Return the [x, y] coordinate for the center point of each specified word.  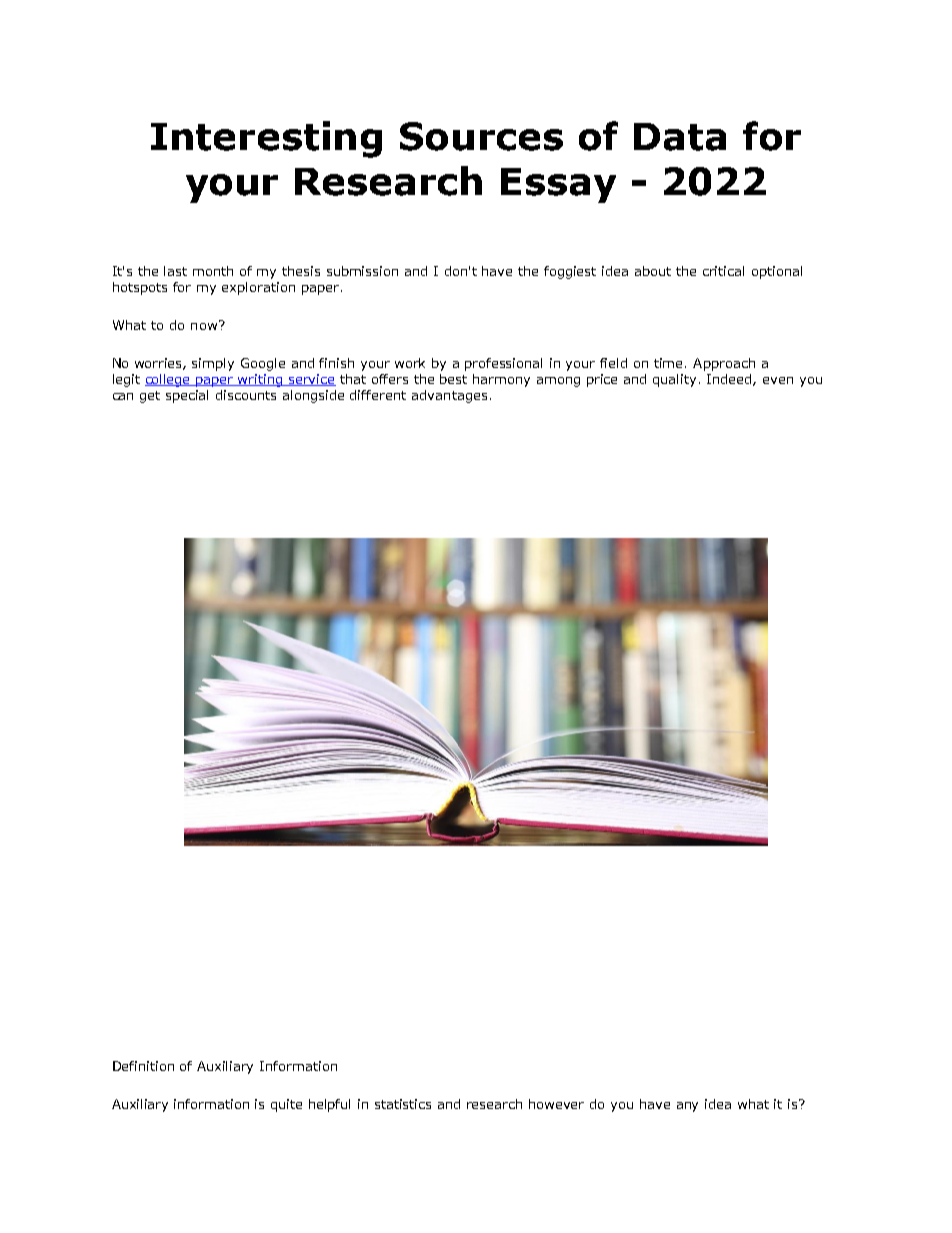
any [687, 1107]
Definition [143, 1066]
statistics [403, 1104]
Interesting [266, 139]
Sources [481, 136]
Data [680, 137]
